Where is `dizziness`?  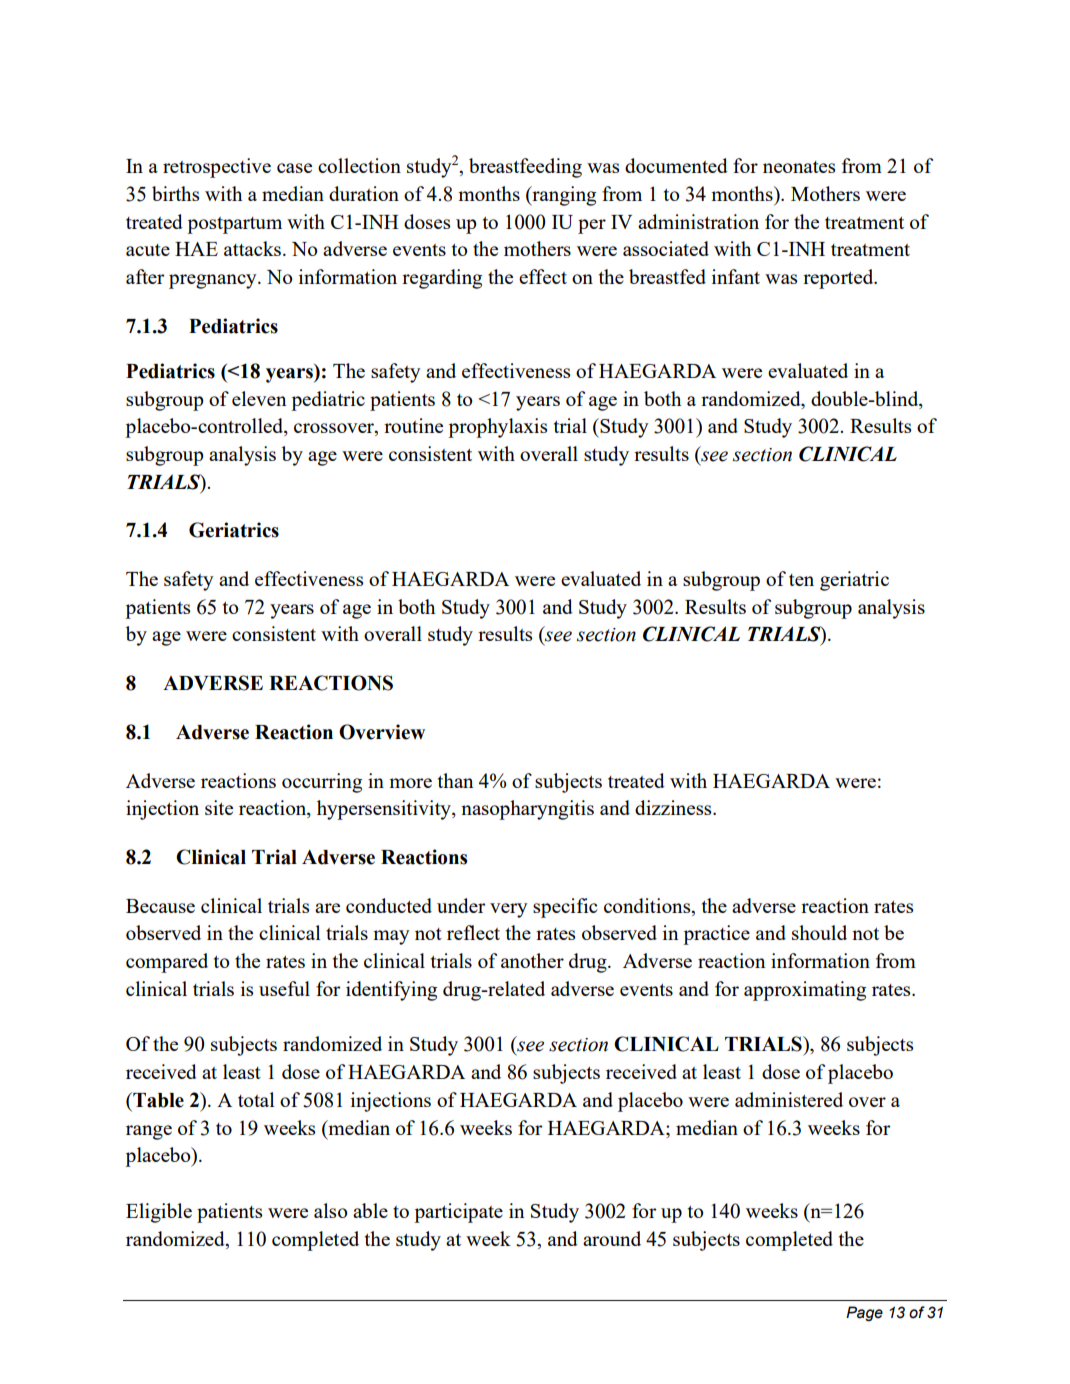
dizziness is located at coordinates (674, 807).
